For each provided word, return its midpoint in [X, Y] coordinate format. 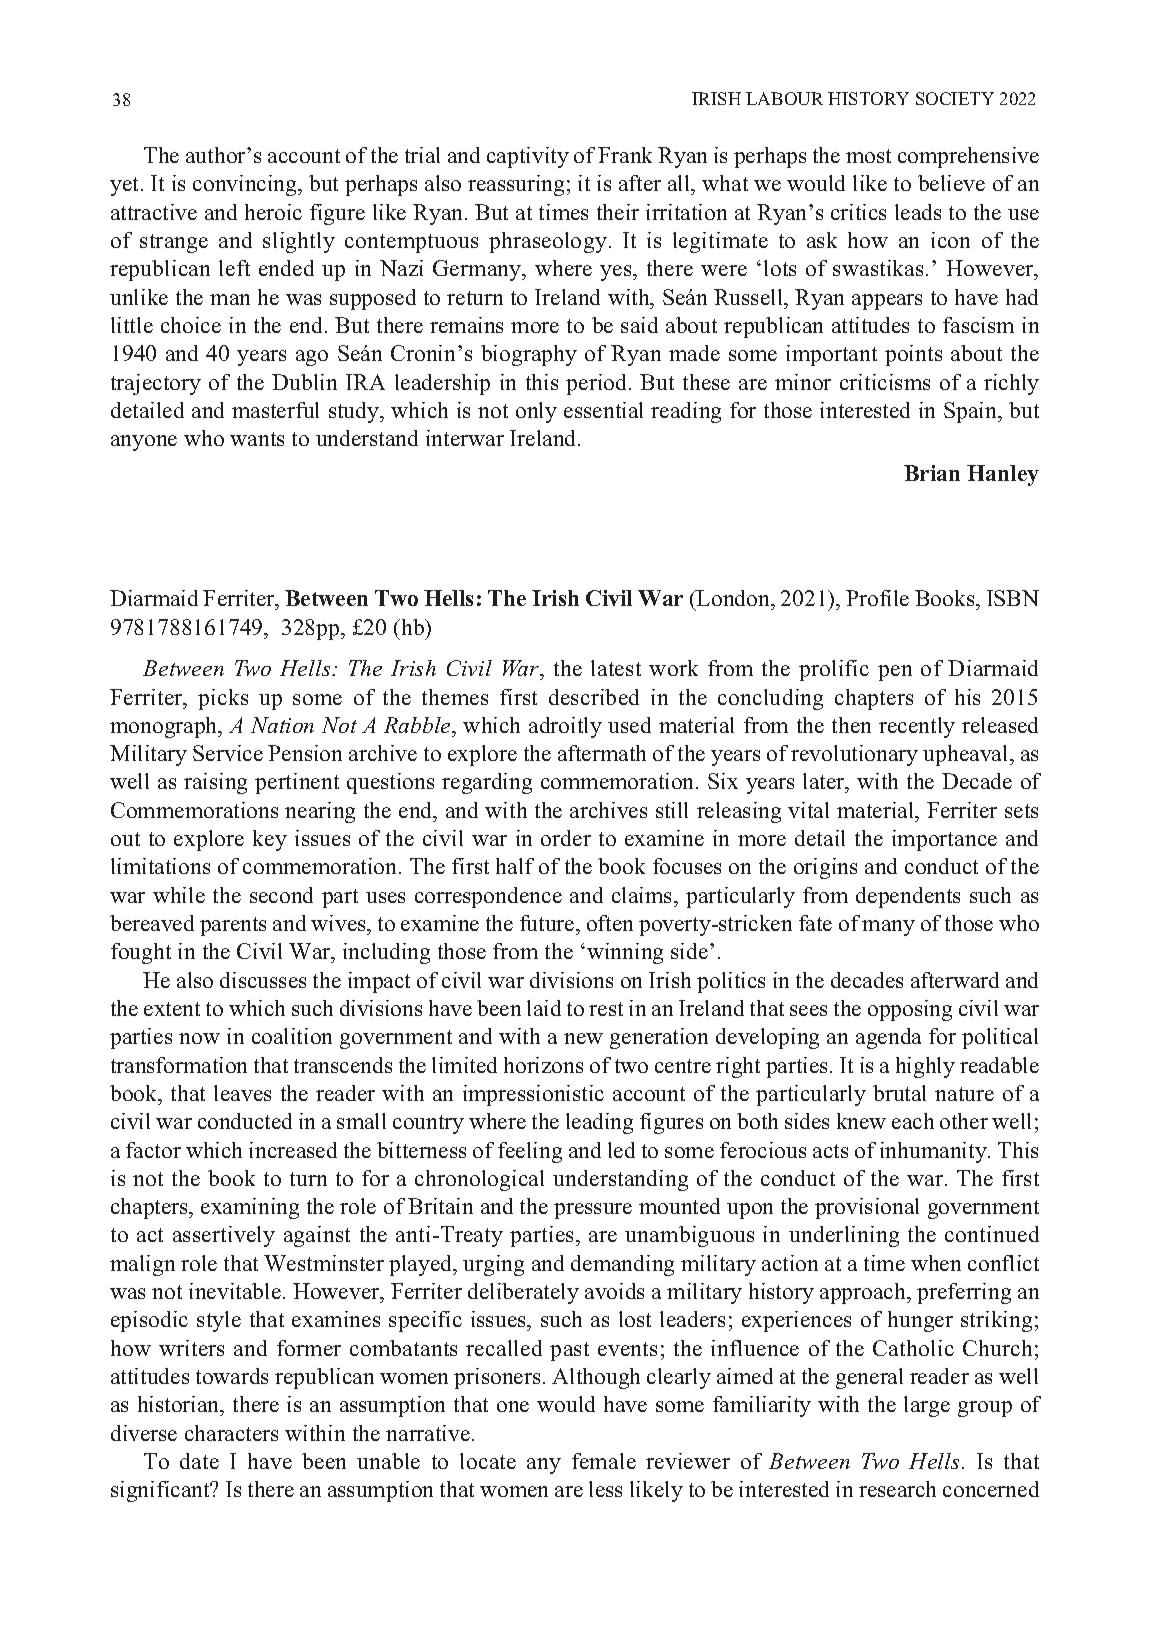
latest [616, 668]
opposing [910, 1010]
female [604, 1461]
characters [231, 1433]
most [868, 156]
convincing [246, 185]
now [199, 1038]
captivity [528, 157]
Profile [877, 598]
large [927, 1406]
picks [223, 699]
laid [544, 1008]
